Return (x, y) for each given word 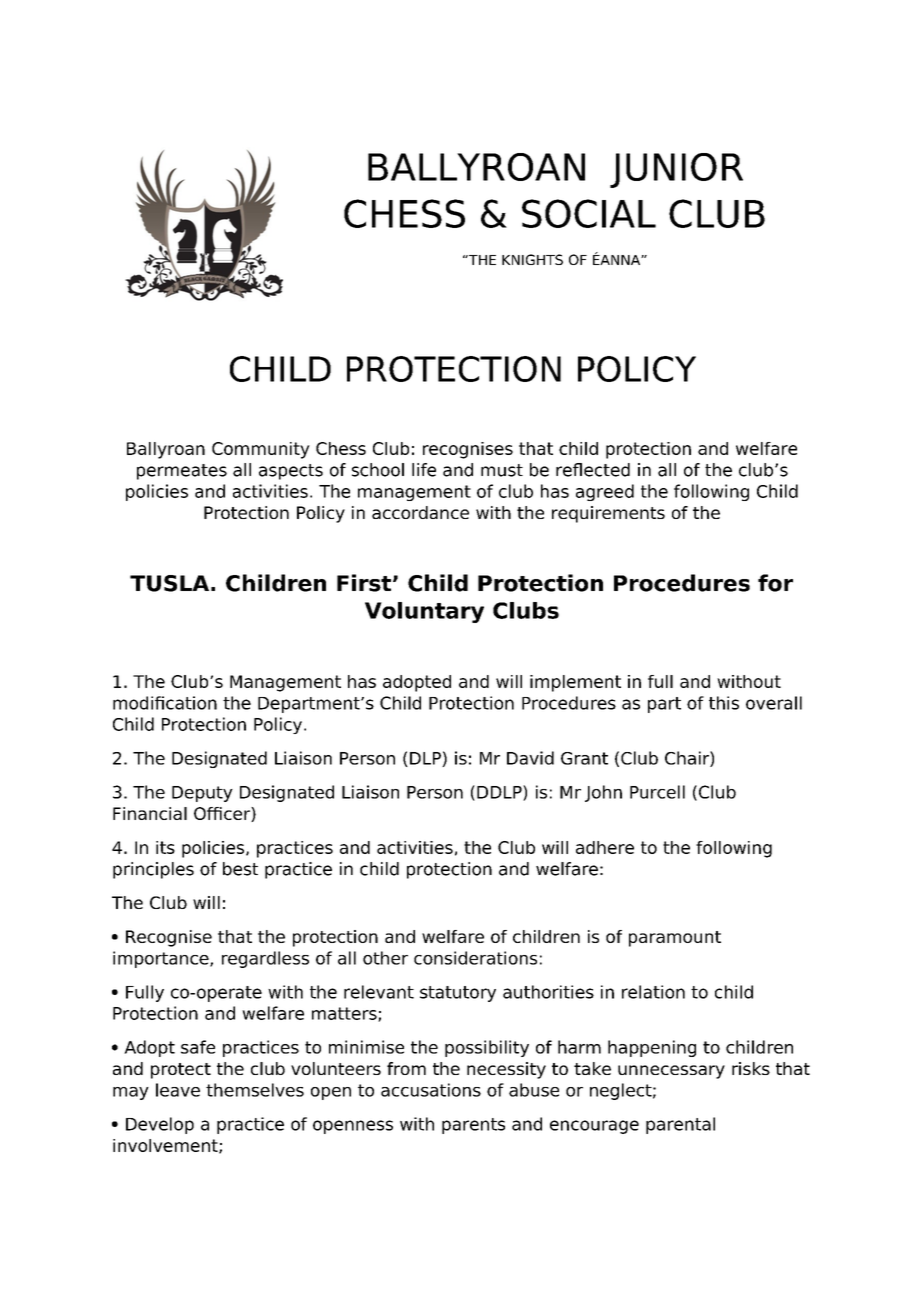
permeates (182, 472)
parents (473, 1126)
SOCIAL (589, 213)
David (530, 758)
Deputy (202, 794)
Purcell (657, 792)
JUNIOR (676, 170)
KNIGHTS (532, 259)
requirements (608, 514)
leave (178, 1090)
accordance (420, 512)
